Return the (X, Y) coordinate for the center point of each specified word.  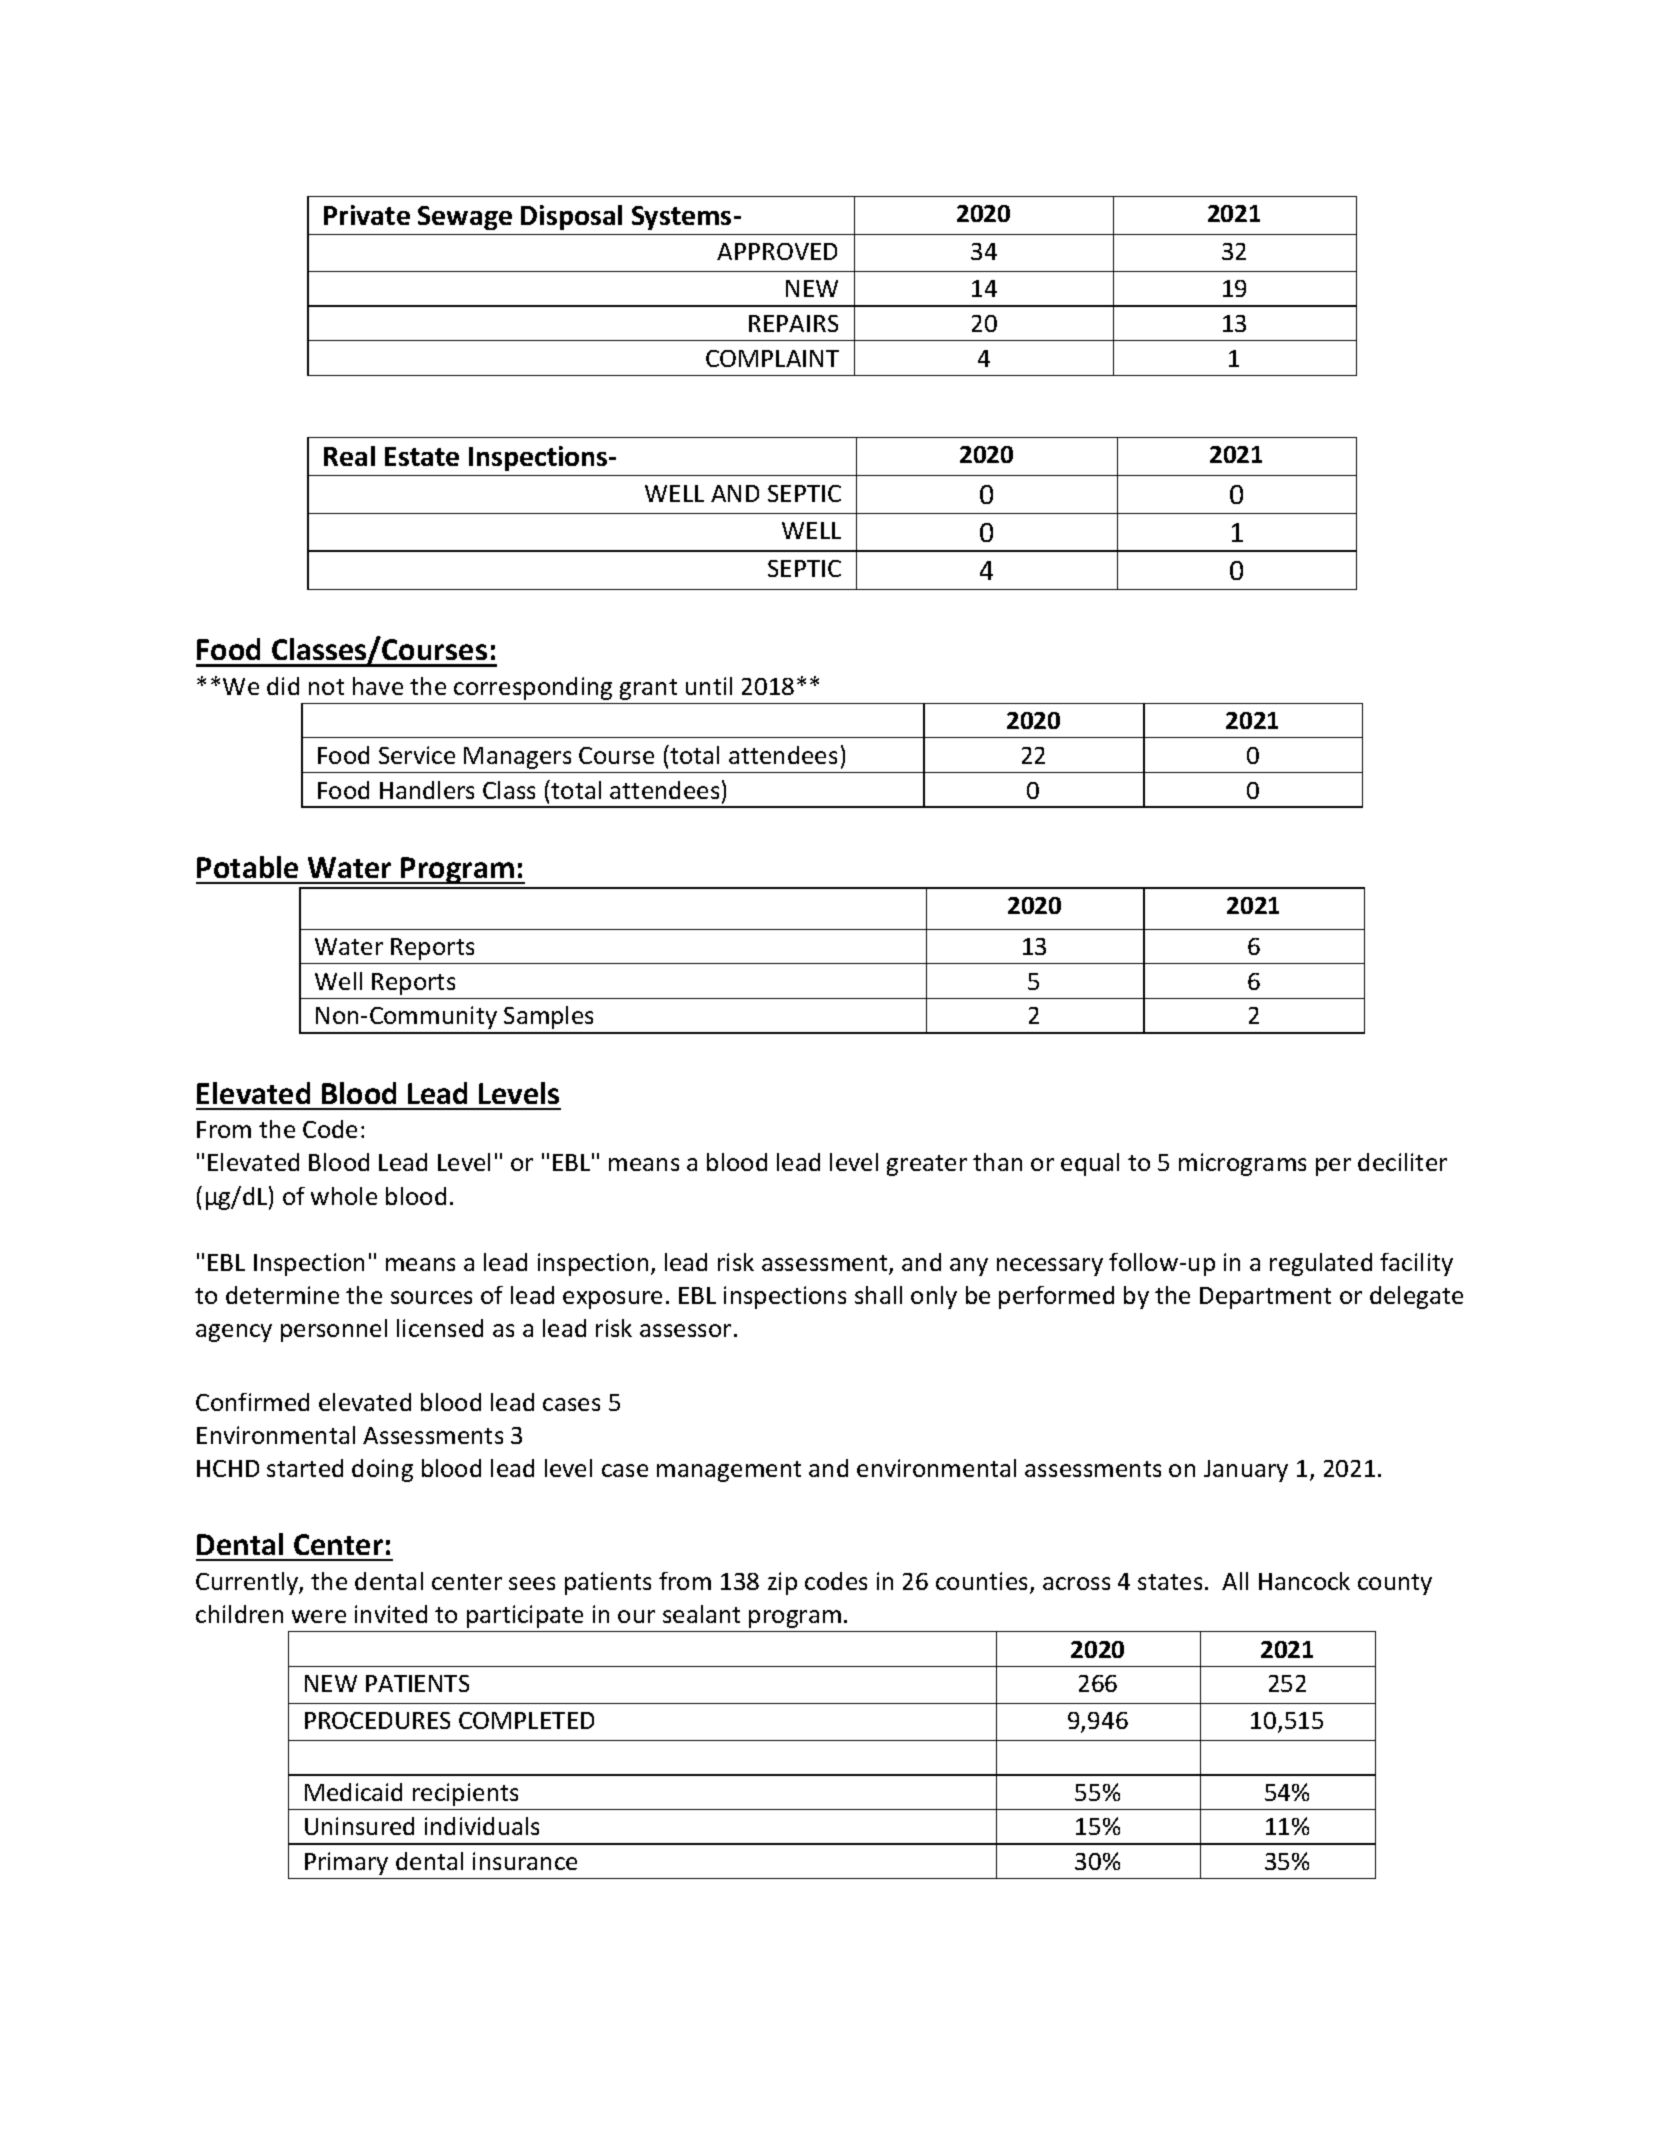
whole (344, 1196)
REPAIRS (793, 323)
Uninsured (359, 1826)
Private (367, 215)
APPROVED (777, 251)
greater (927, 1165)
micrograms (1242, 1164)
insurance (525, 1861)
